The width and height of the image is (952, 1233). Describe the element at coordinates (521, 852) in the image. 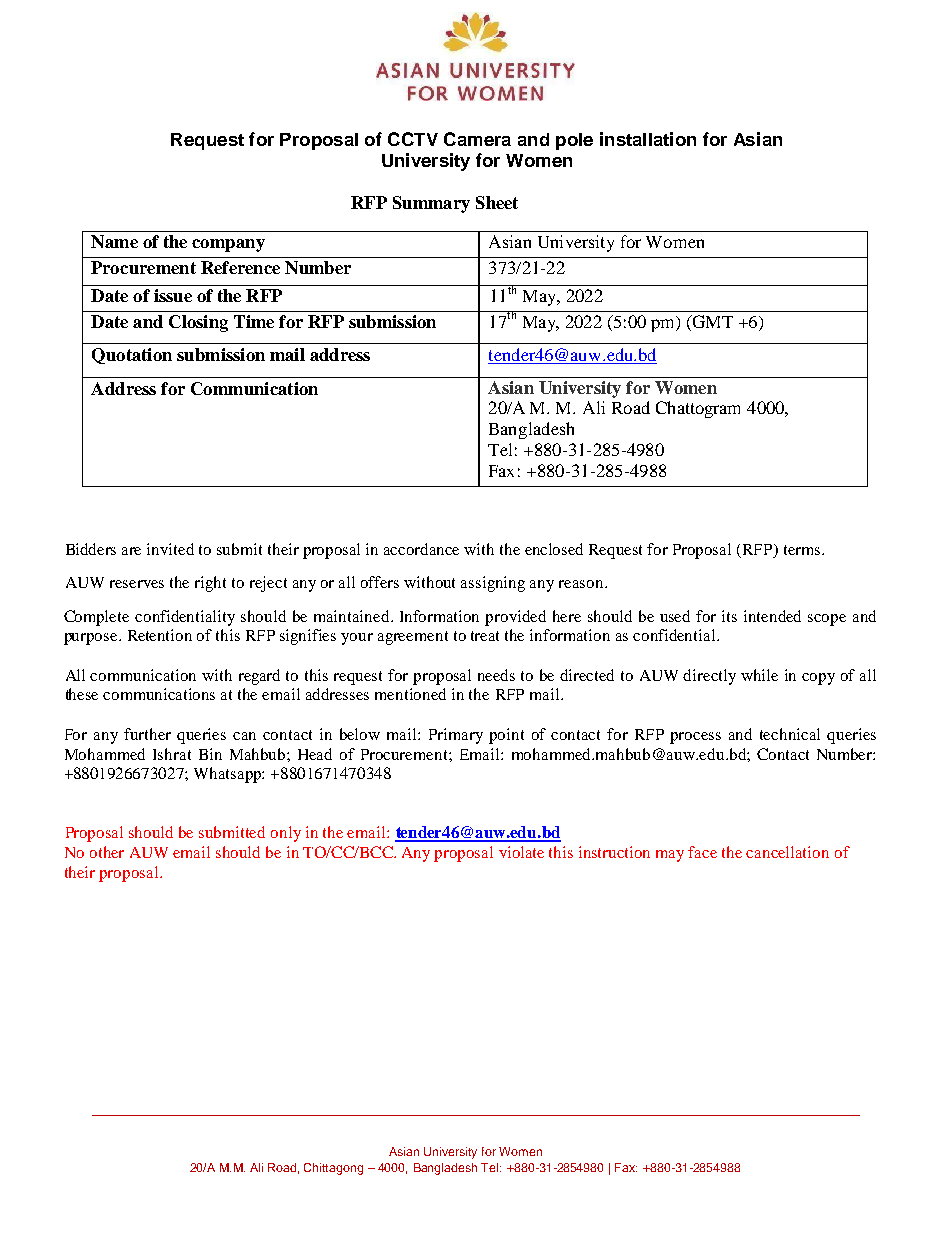

I see `violate` at that location.
